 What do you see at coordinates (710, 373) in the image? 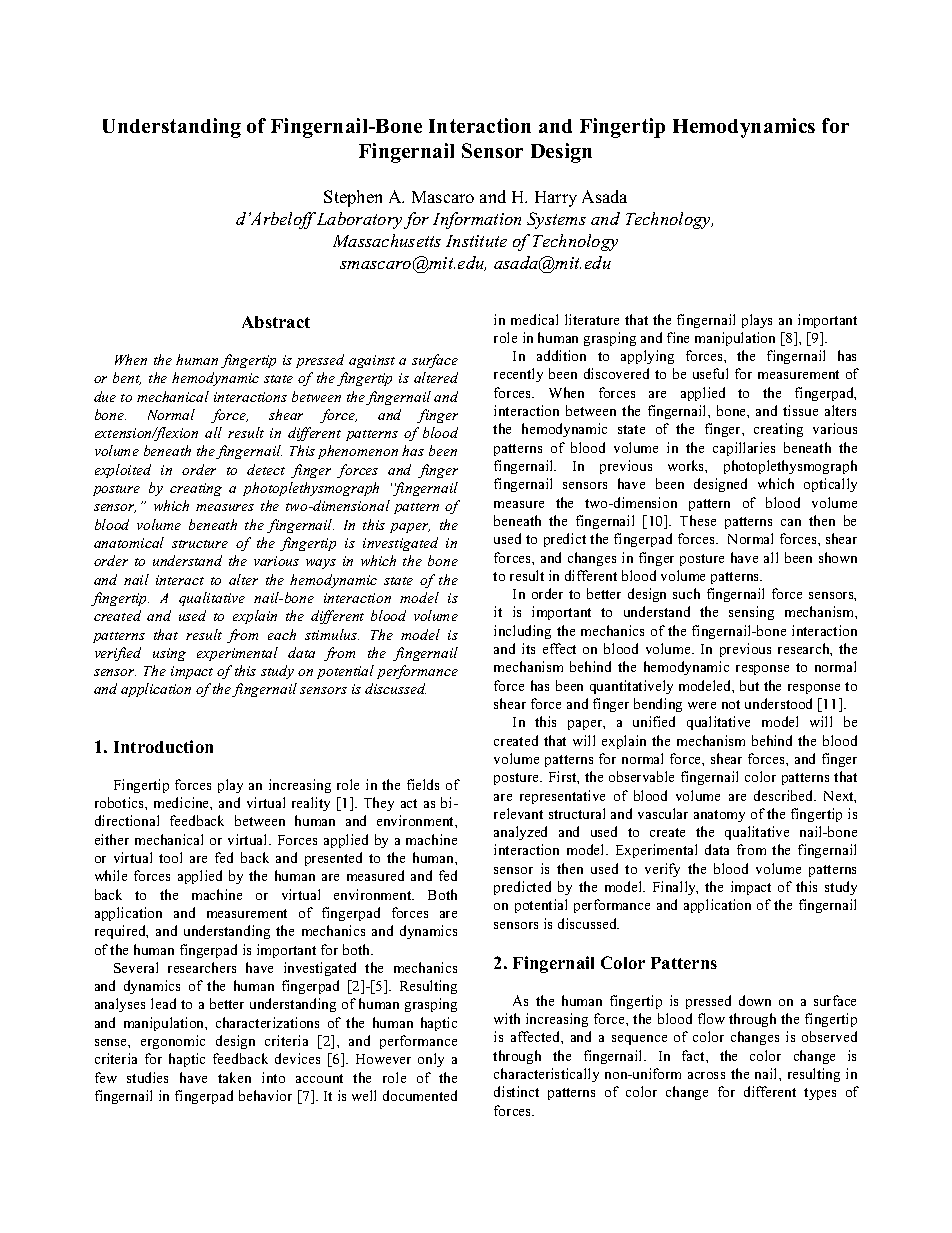
I see `useful` at bounding box center [710, 373].
